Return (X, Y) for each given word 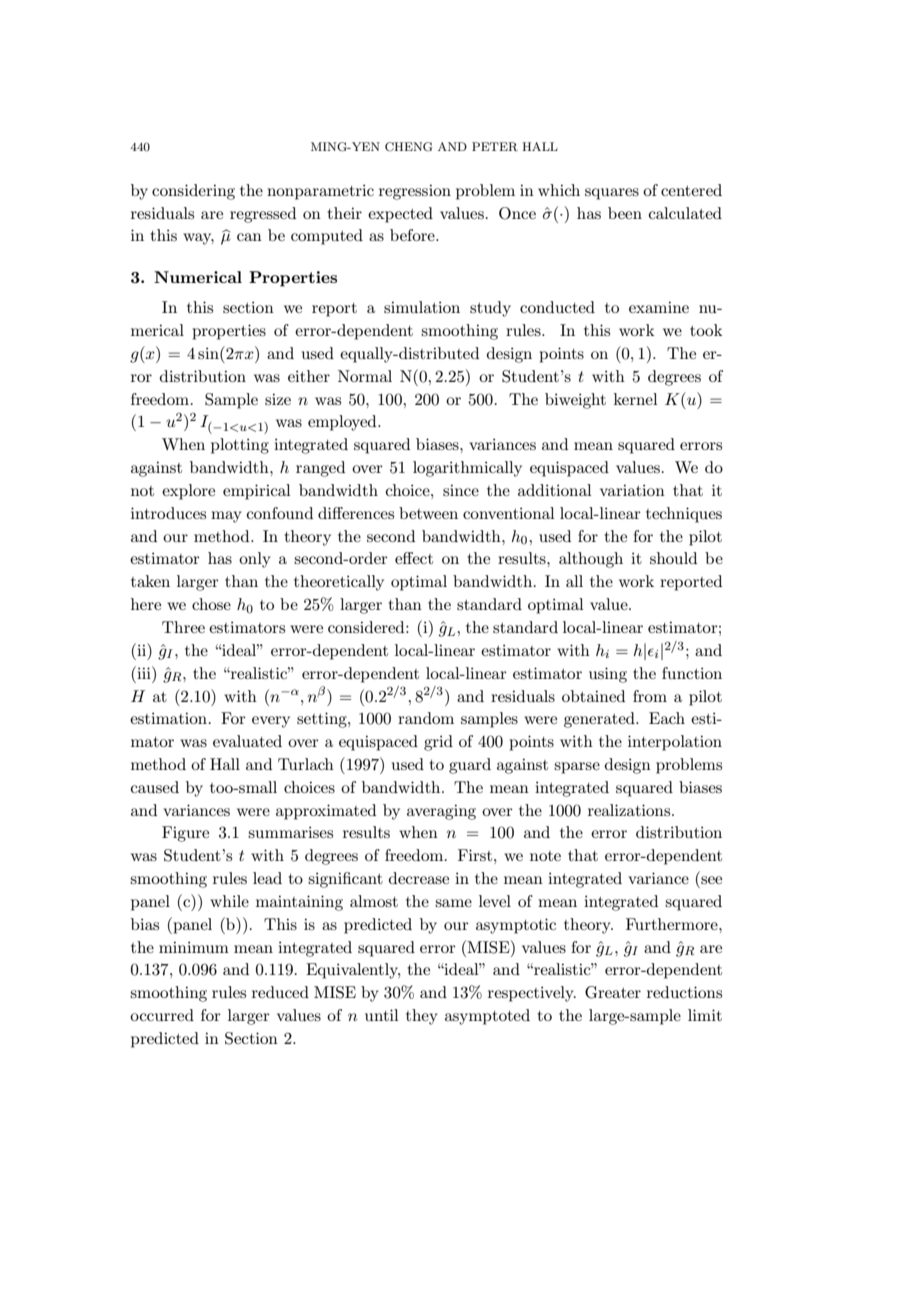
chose (211, 604)
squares (612, 194)
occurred (162, 1015)
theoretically (339, 583)
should (673, 558)
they (422, 1017)
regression (415, 192)
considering (193, 192)
